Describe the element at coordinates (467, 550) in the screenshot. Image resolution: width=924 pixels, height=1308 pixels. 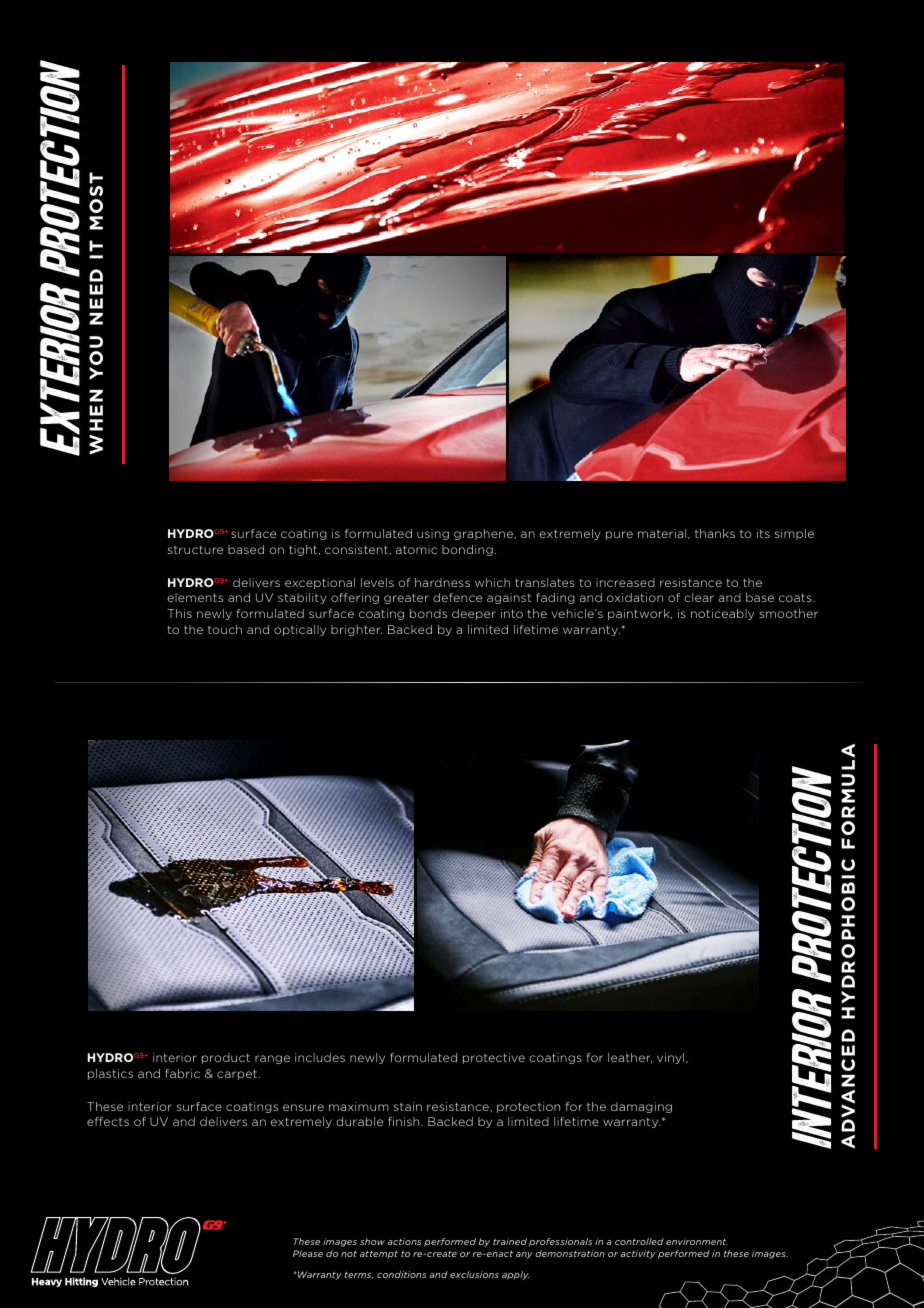
I see `bonding` at that location.
